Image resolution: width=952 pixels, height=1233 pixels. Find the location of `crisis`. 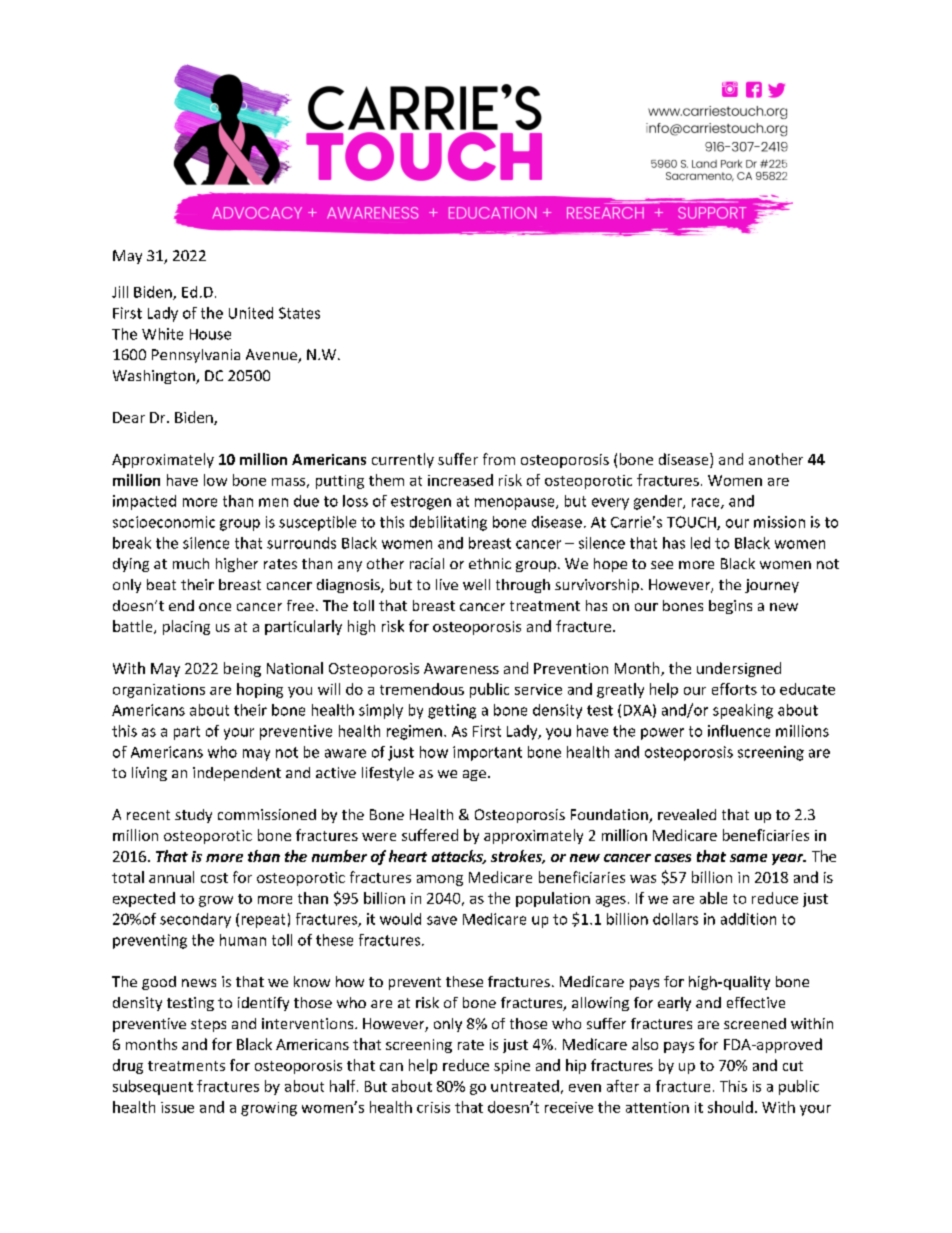

crisis is located at coordinates (433, 1107).
